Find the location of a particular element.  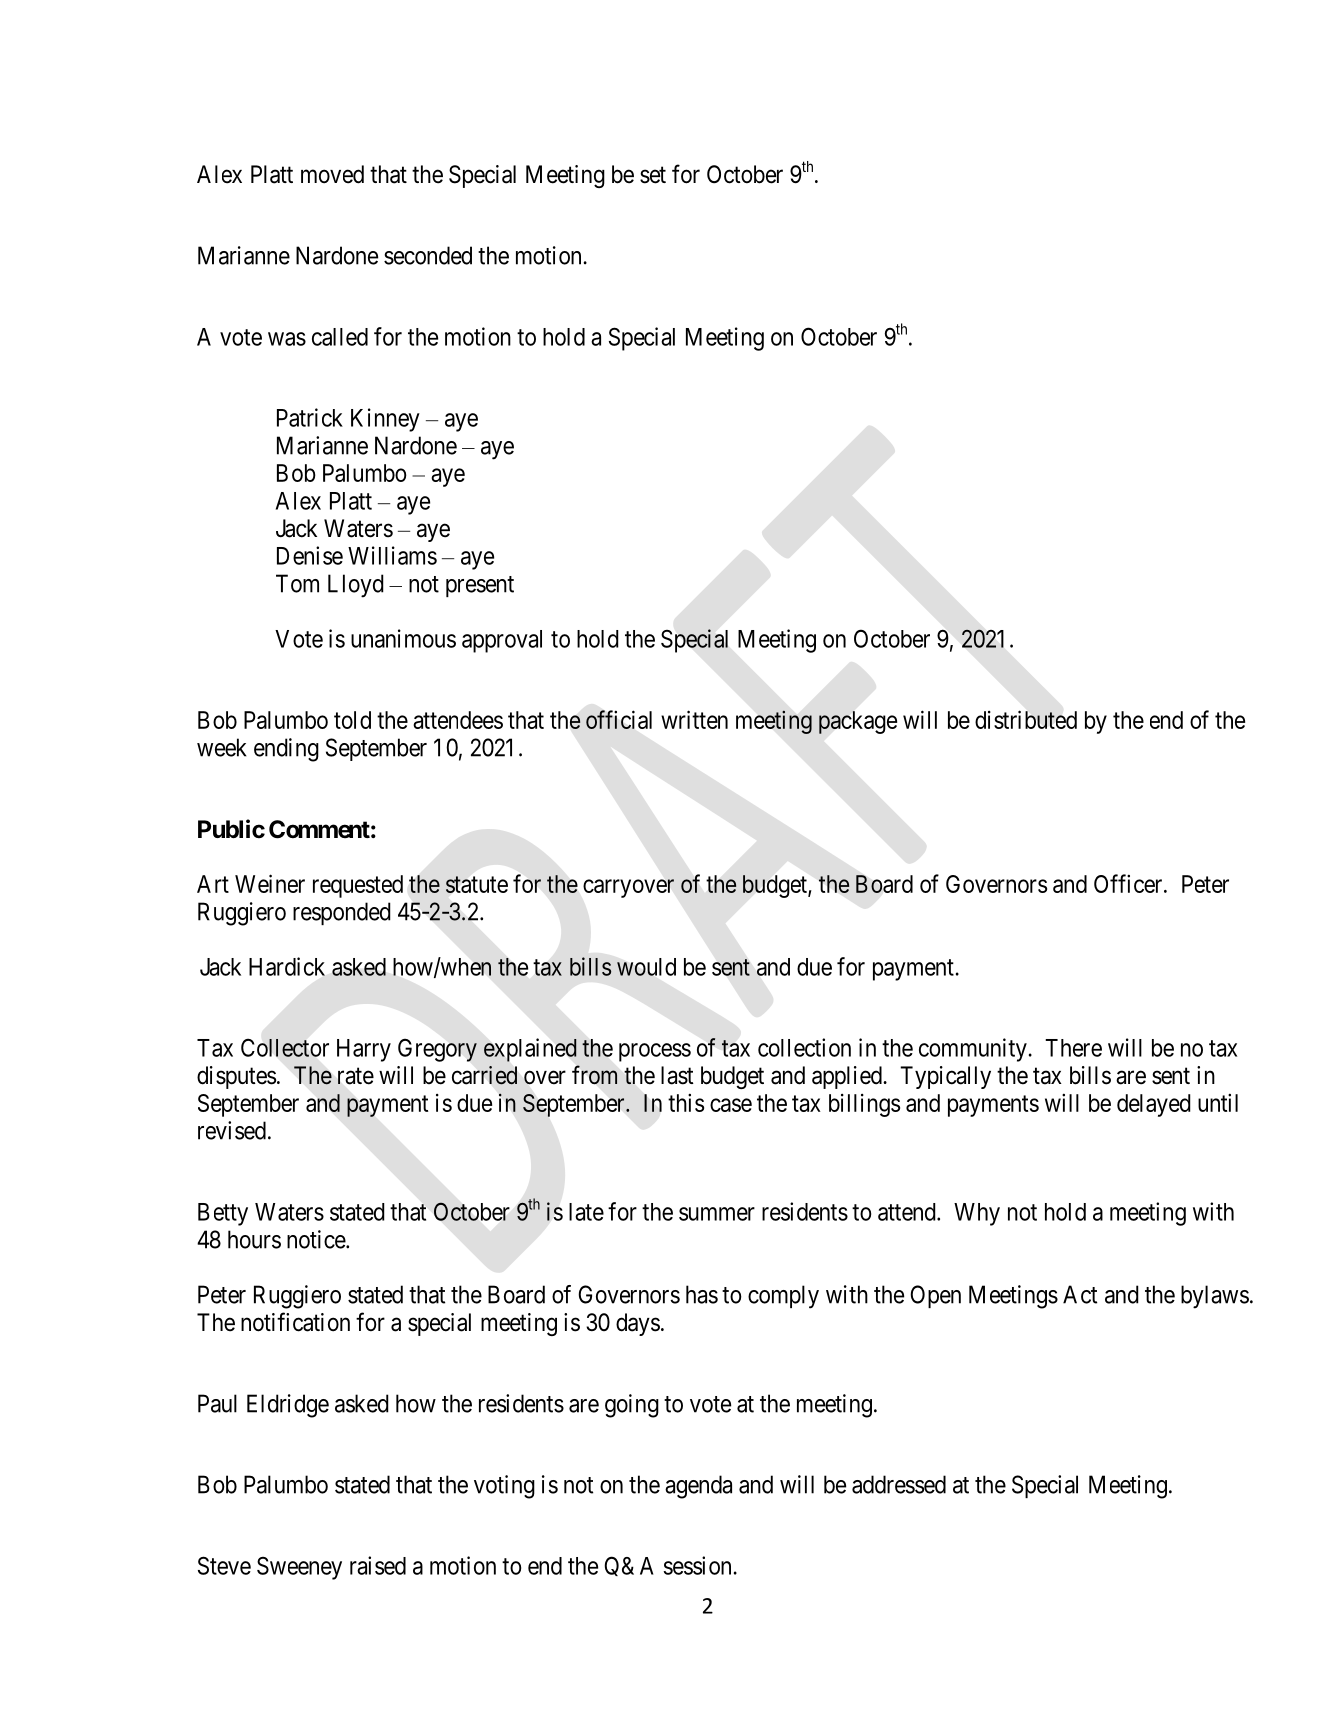

written is located at coordinates (694, 719).
